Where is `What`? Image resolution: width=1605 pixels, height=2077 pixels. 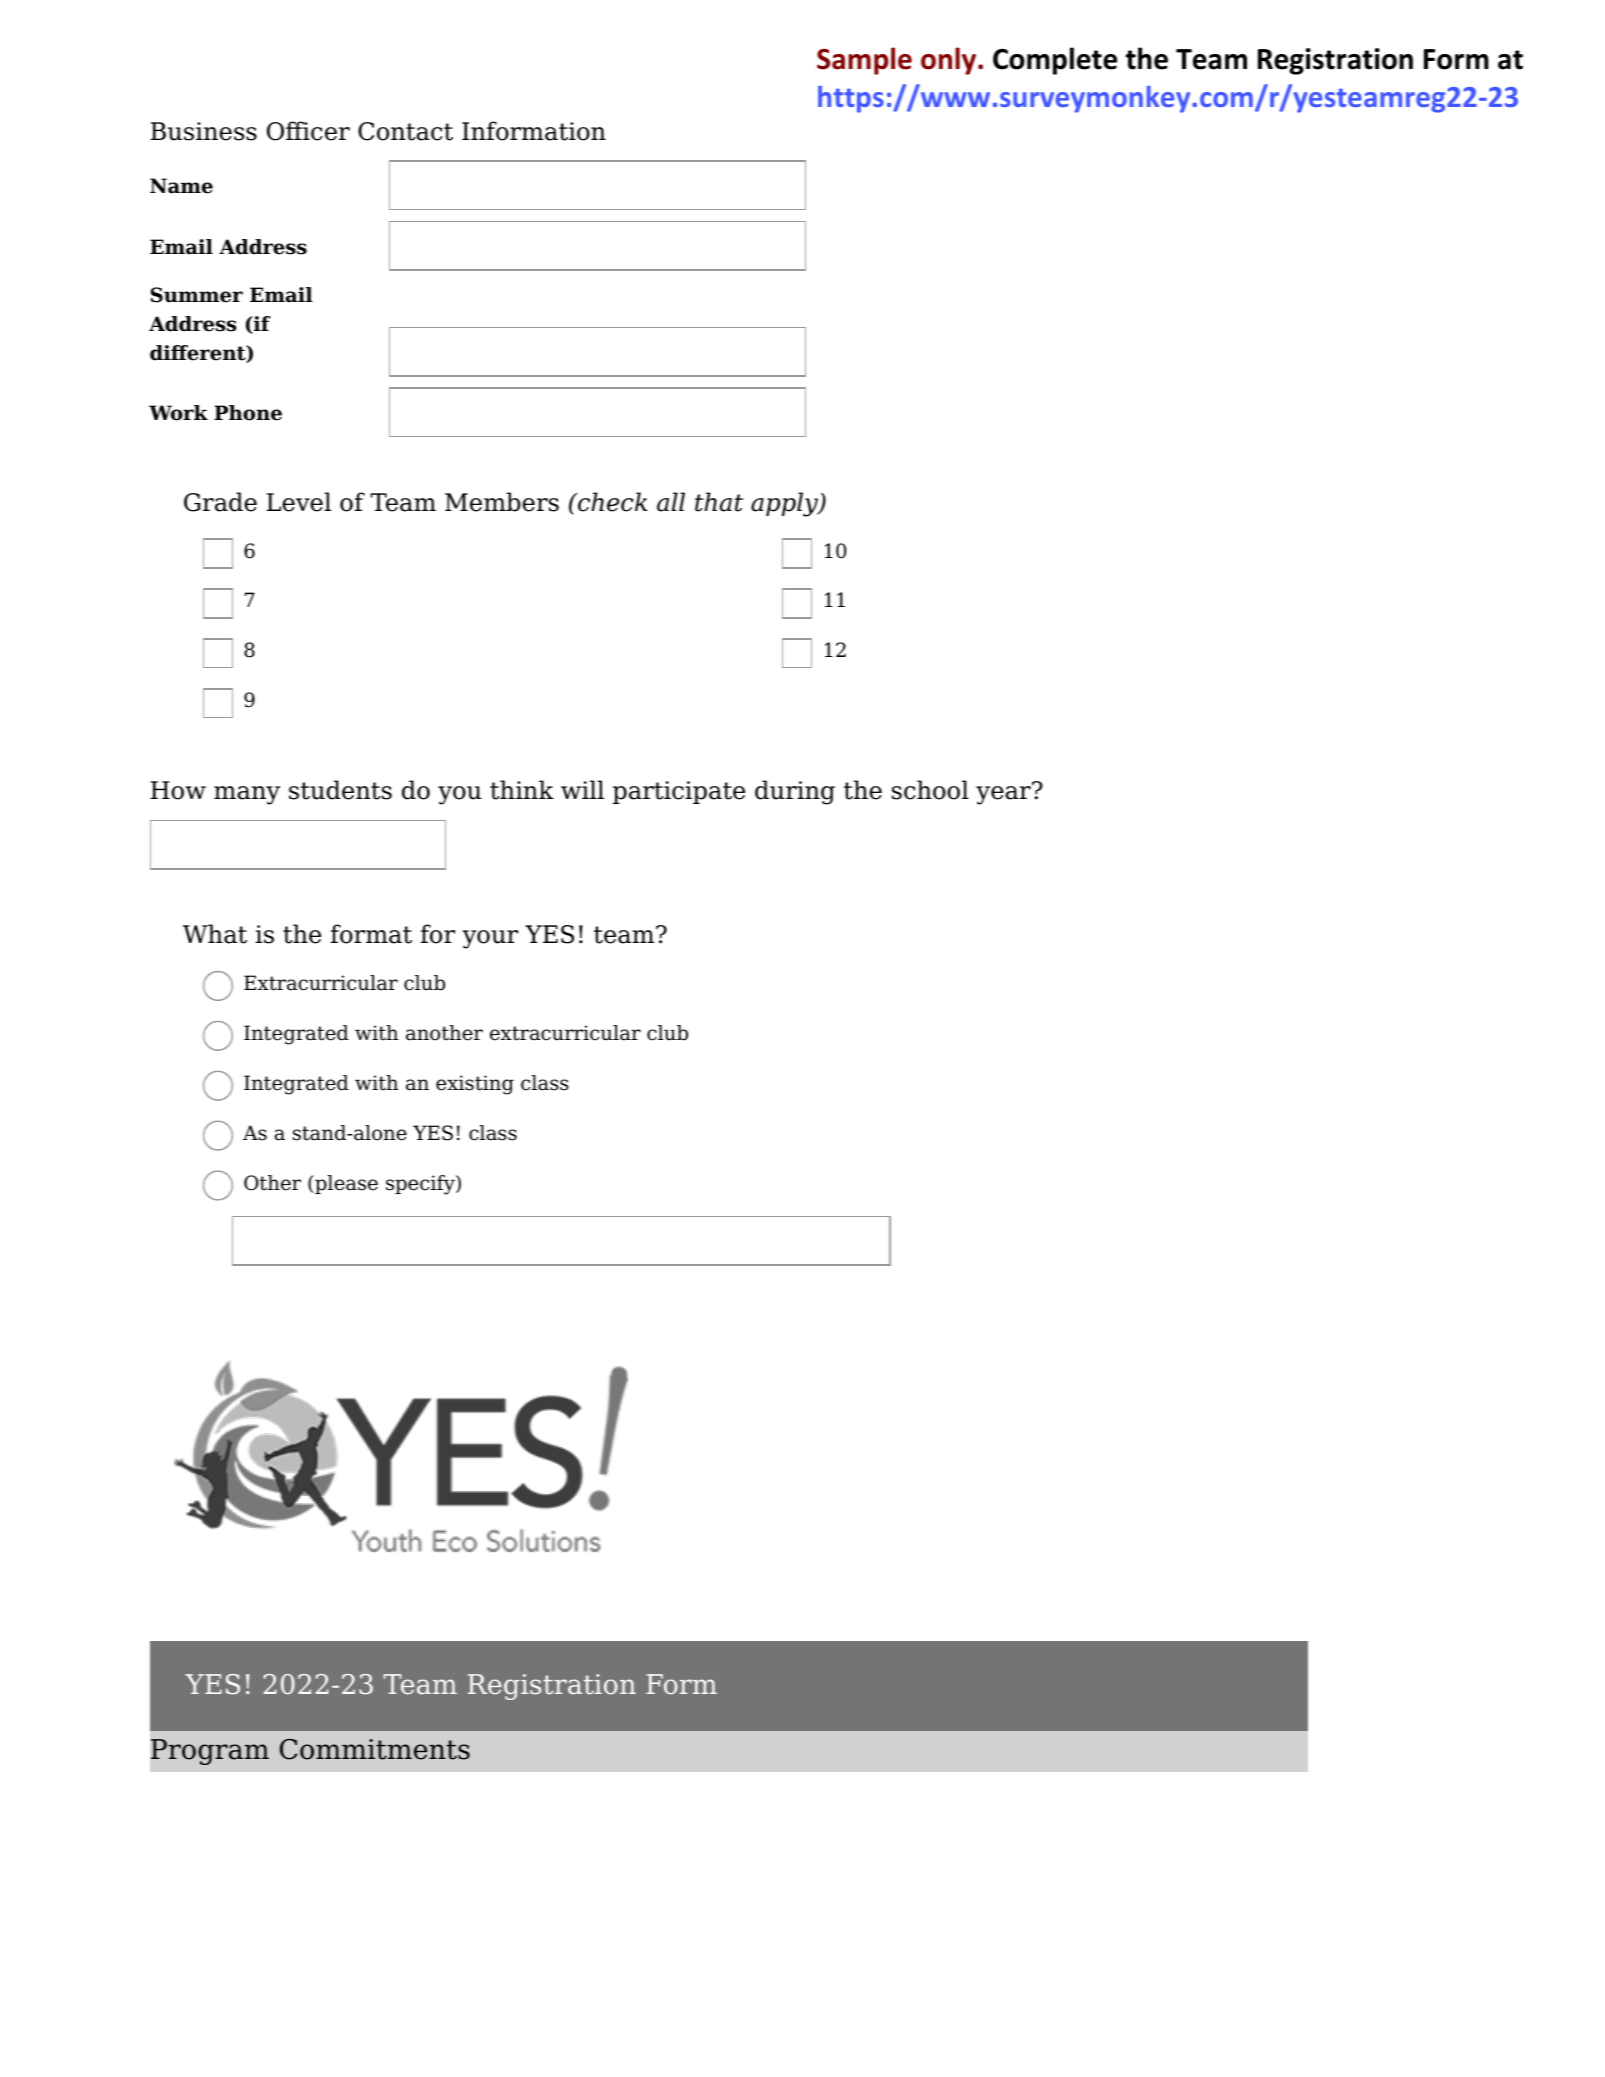 What is located at coordinates (215, 934).
